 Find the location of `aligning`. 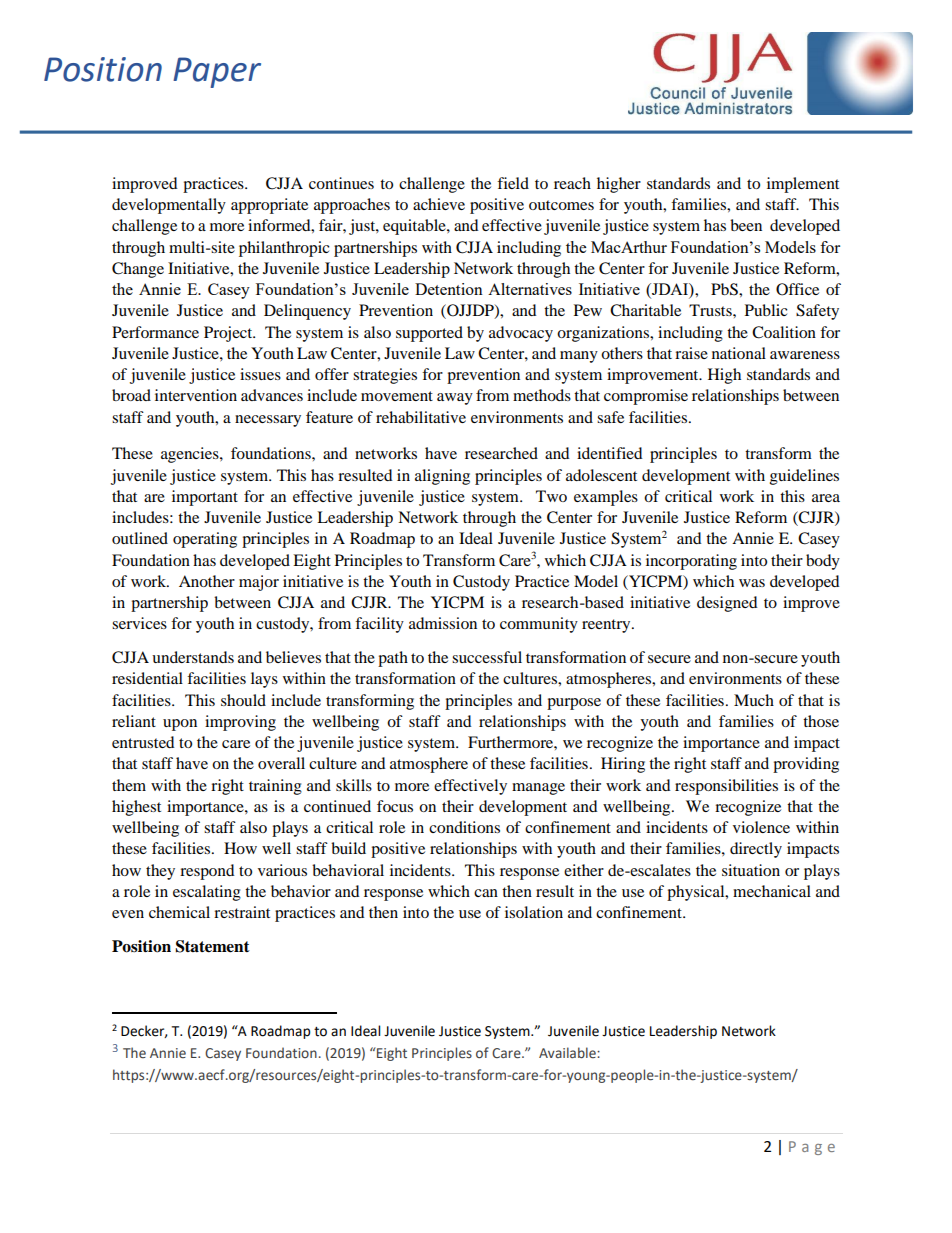

aligning is located at coordinates (442, 477).
